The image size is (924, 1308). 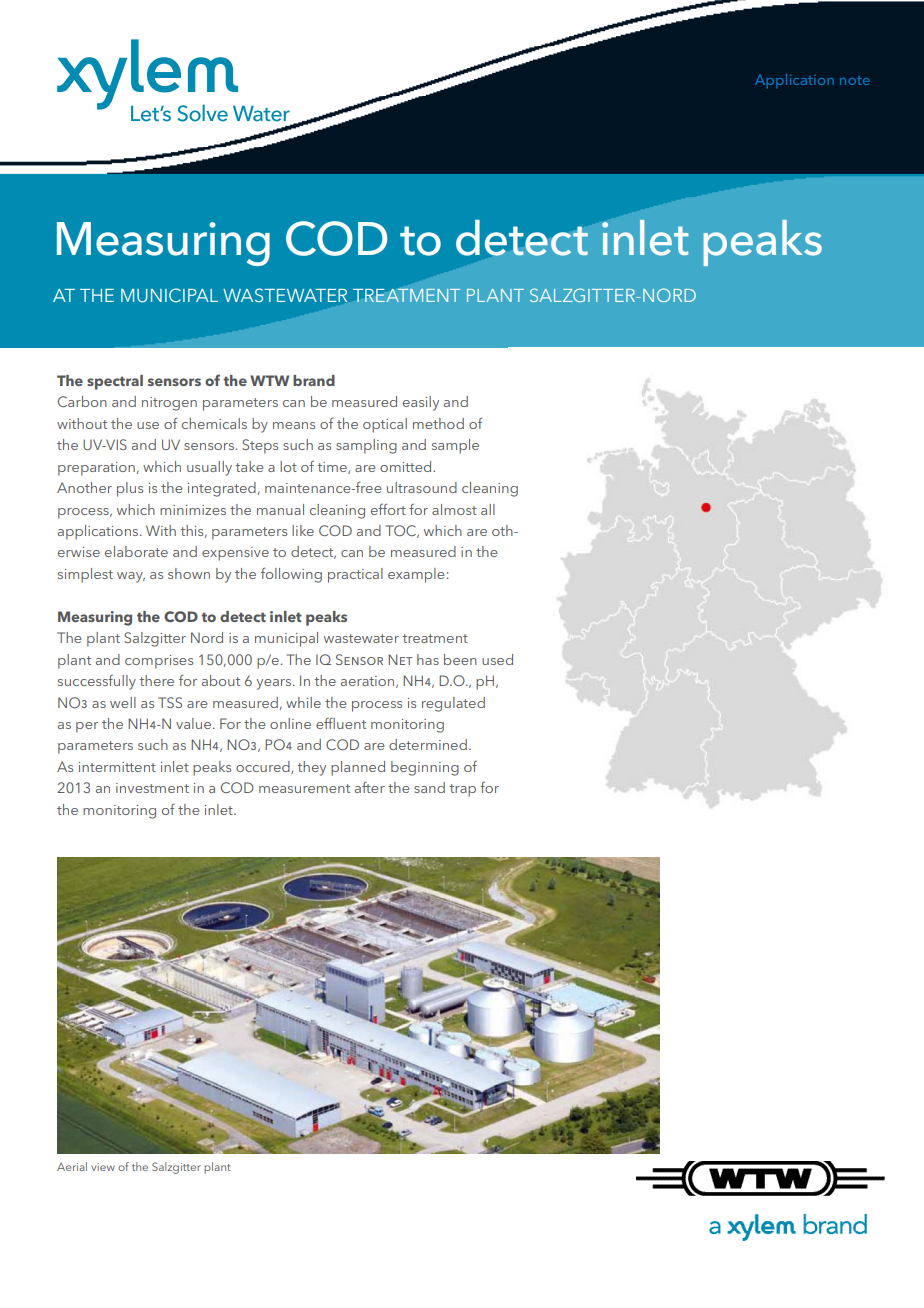 I want to click on view, so click(x=103, y=1167).
